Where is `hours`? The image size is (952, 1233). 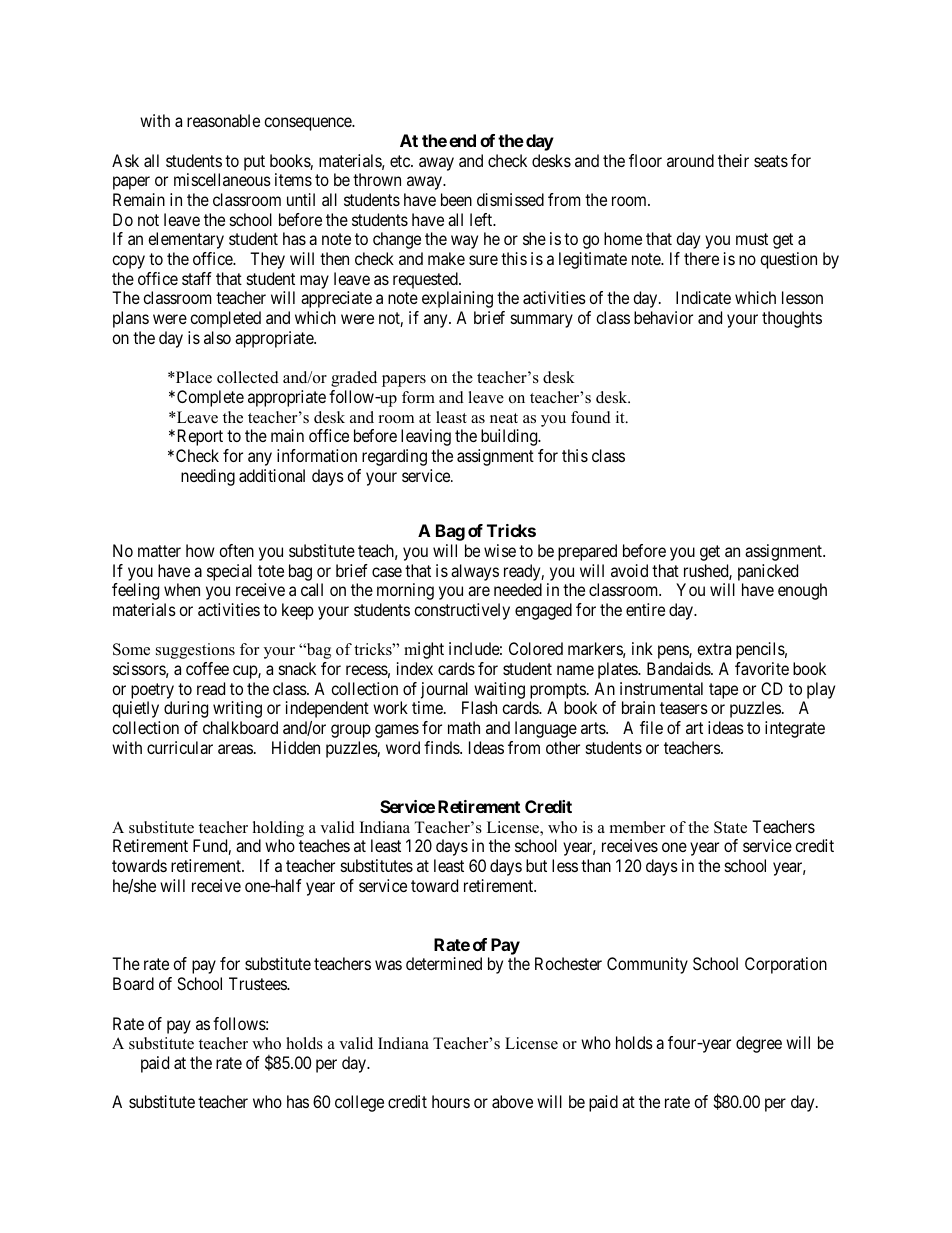 hours is located at coordinates (451, 1101).
